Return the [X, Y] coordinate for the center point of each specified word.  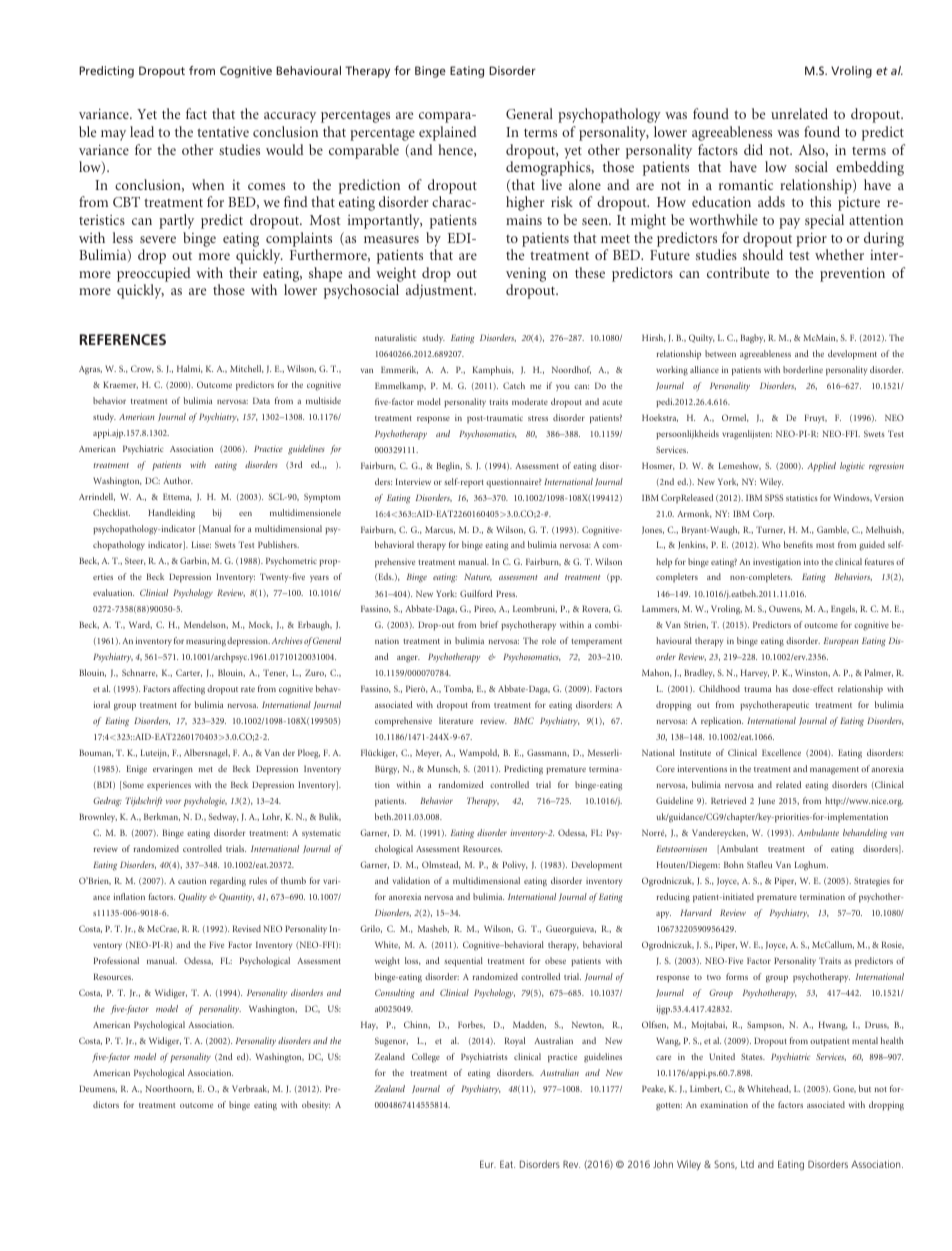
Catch [514, 385]
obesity [316, 1105]
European [841, 642]
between [720, 353]
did [753, 149]
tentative [223, 132]
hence [456, 150]
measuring [207, 642]
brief [489, 624]
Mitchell [247, 369]
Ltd [747, 1164]
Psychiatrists [484, 1057]
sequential [463, 961]
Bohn [734, 864]
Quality [193, 897]
